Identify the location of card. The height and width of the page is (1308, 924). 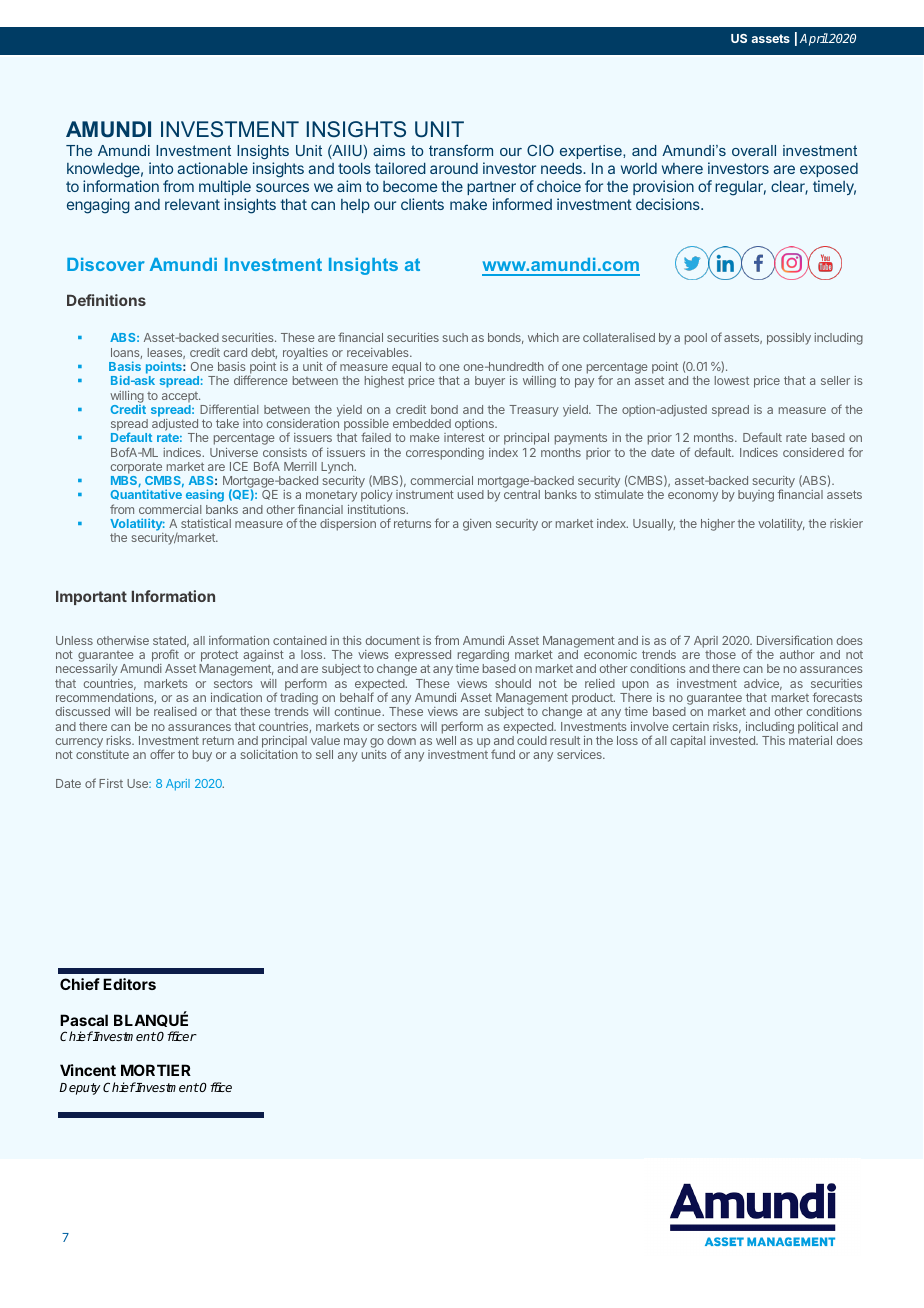
(235, 352).
